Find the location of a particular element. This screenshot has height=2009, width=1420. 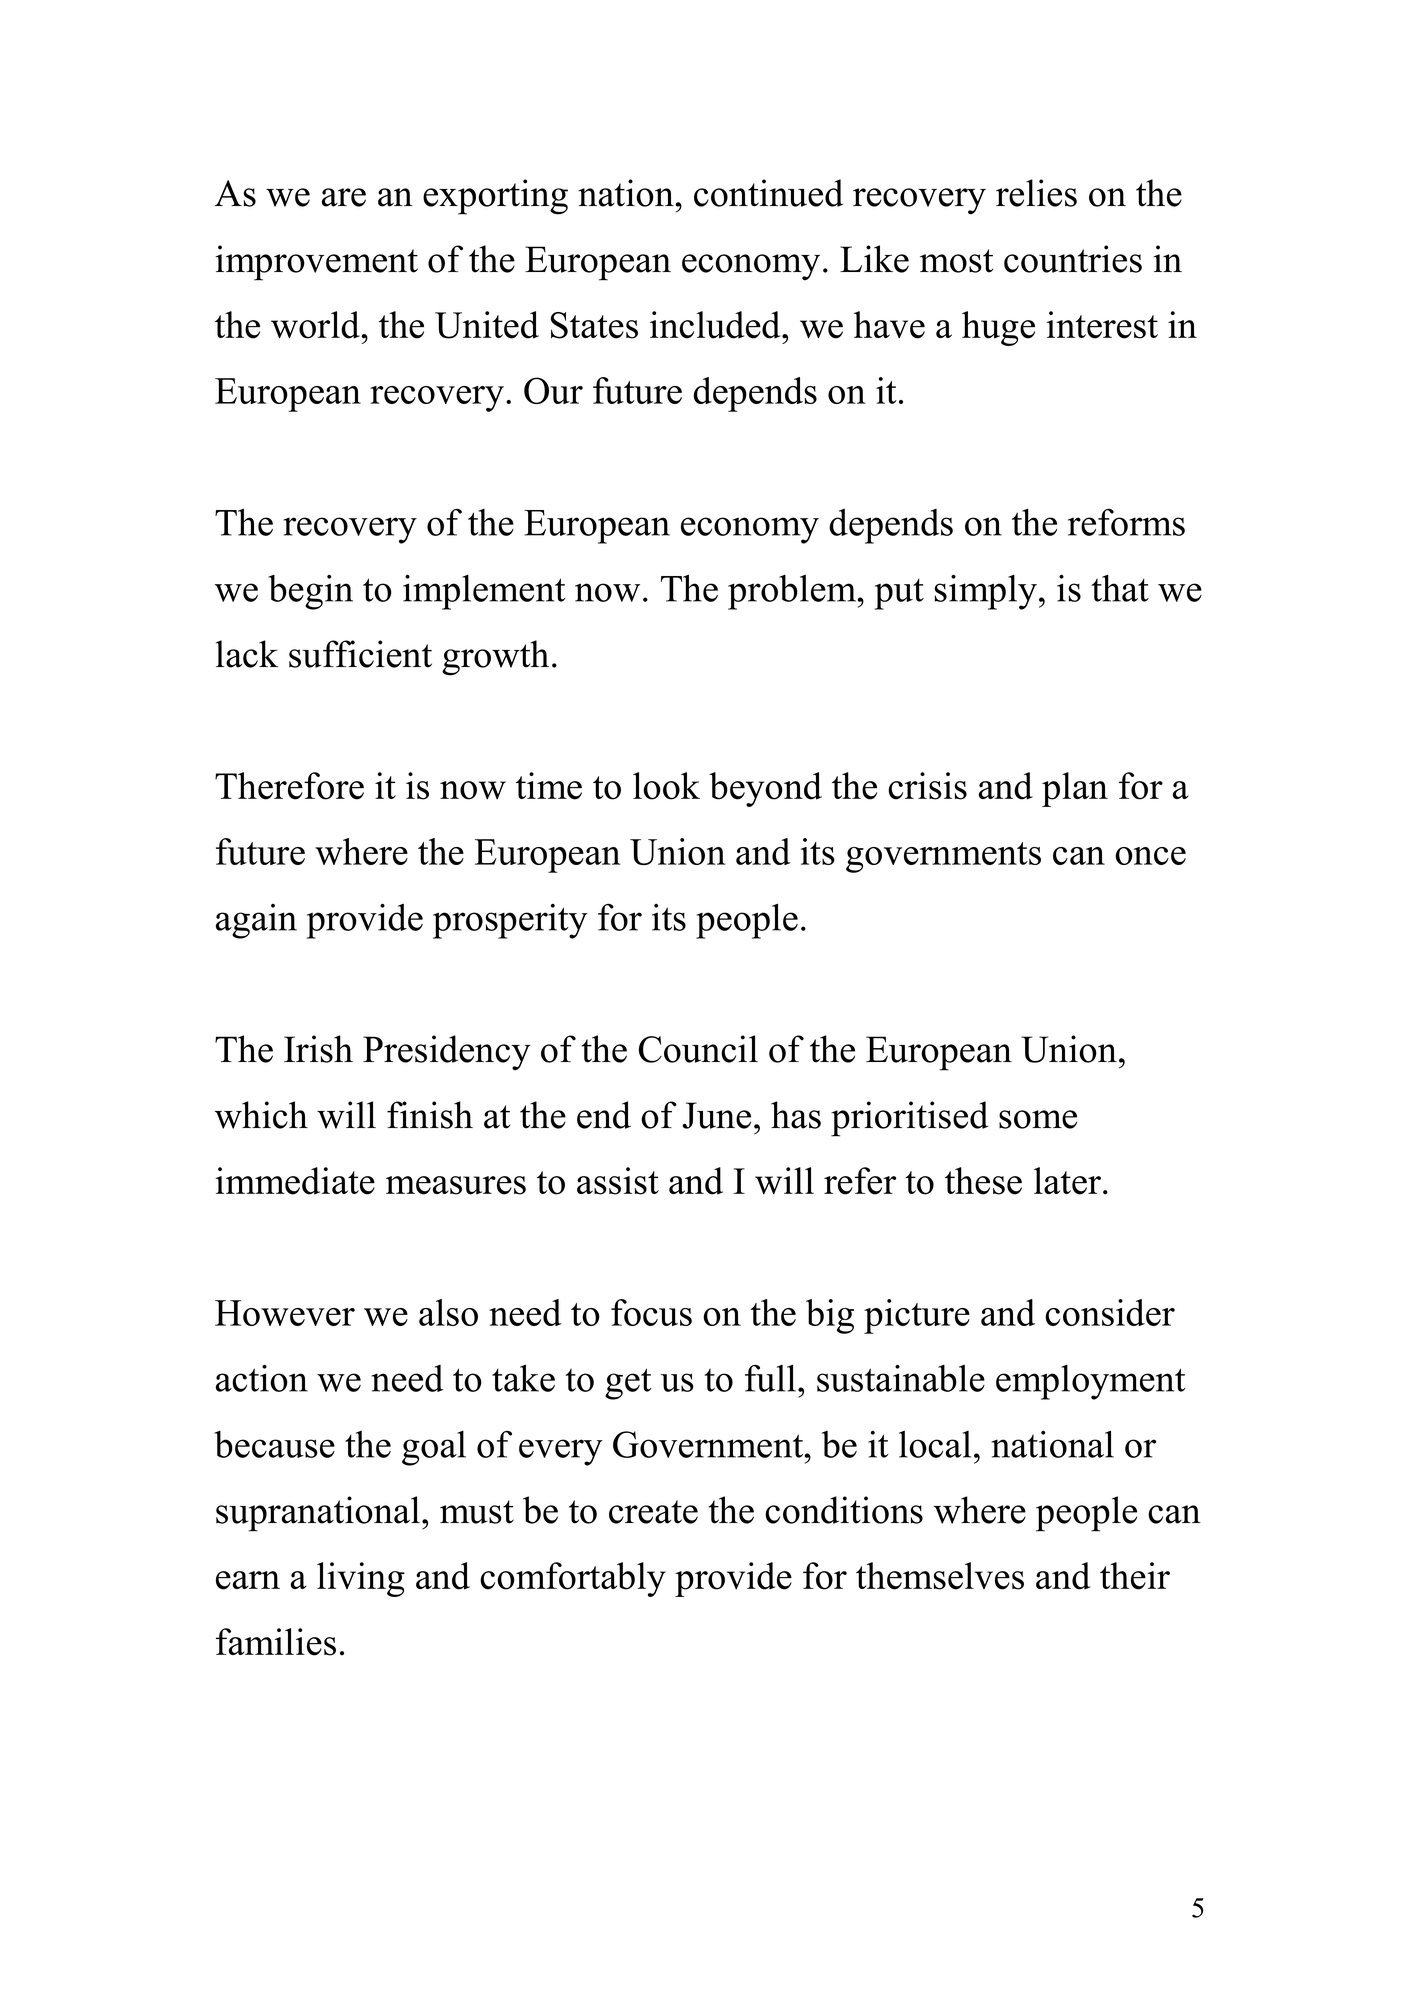

continued is located at coordinates (768, 193).
